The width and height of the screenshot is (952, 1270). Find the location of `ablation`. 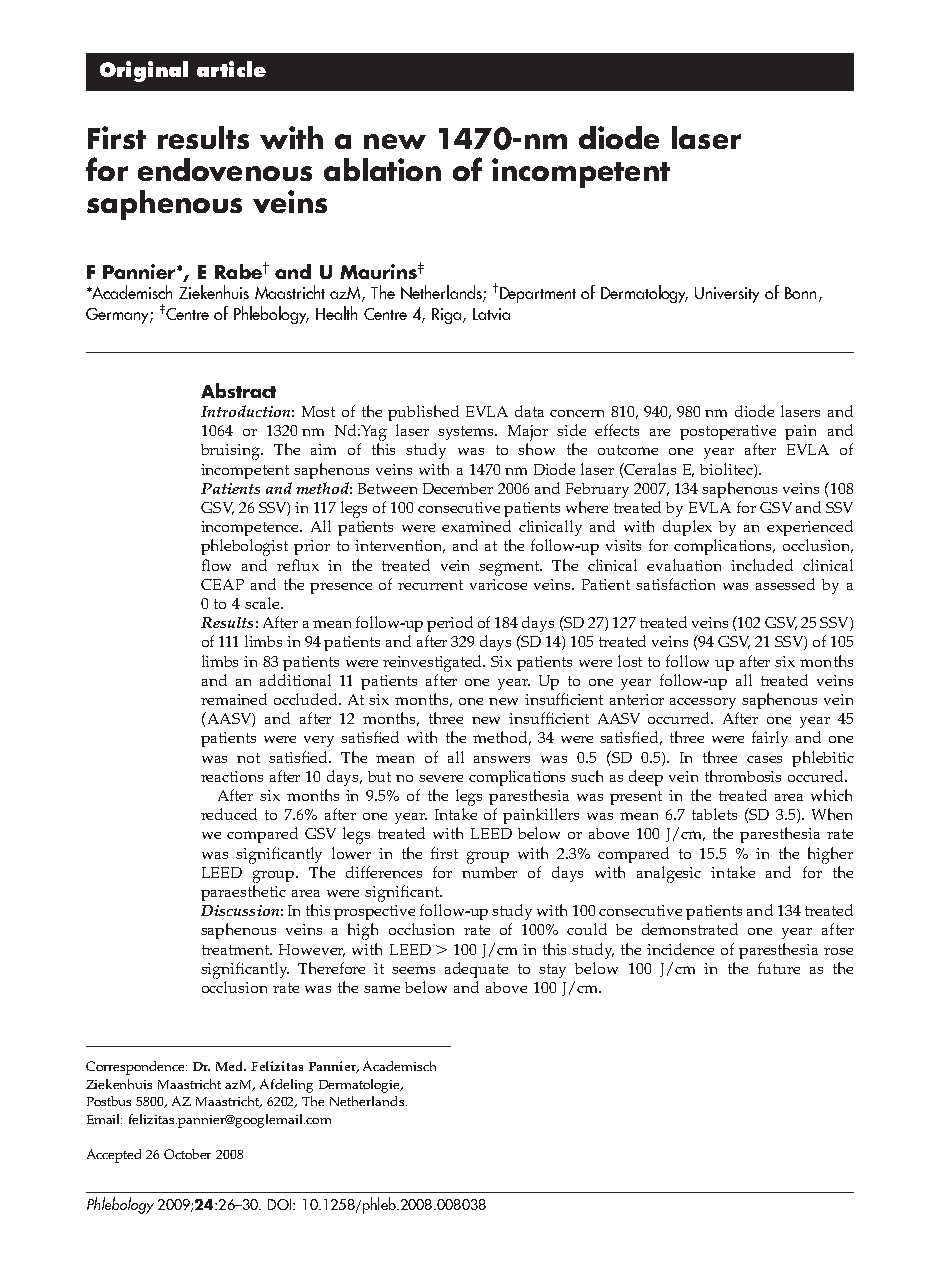

ablation is located at coordinates (382, 169).
